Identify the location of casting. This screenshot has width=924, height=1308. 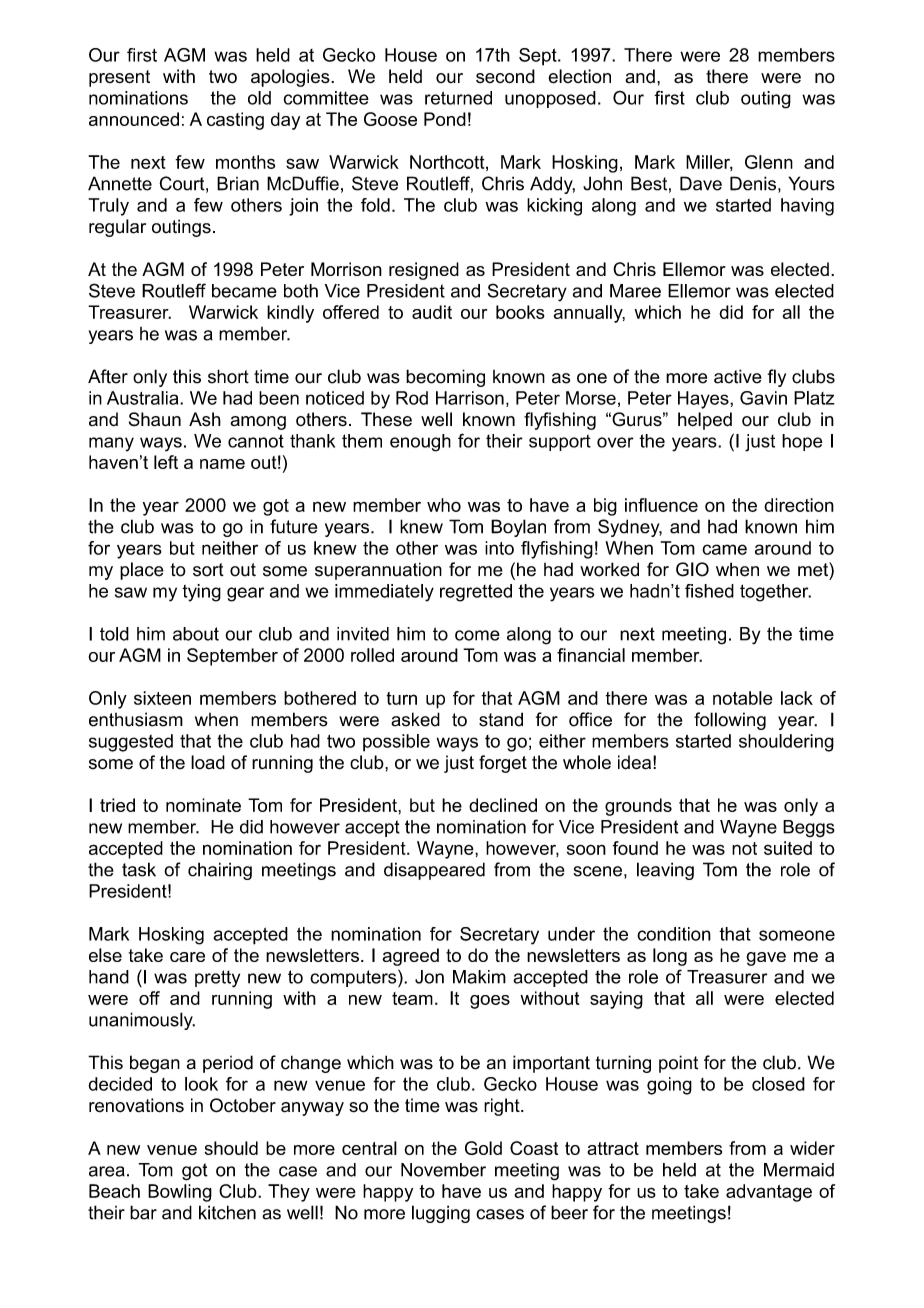
(235, 121).
